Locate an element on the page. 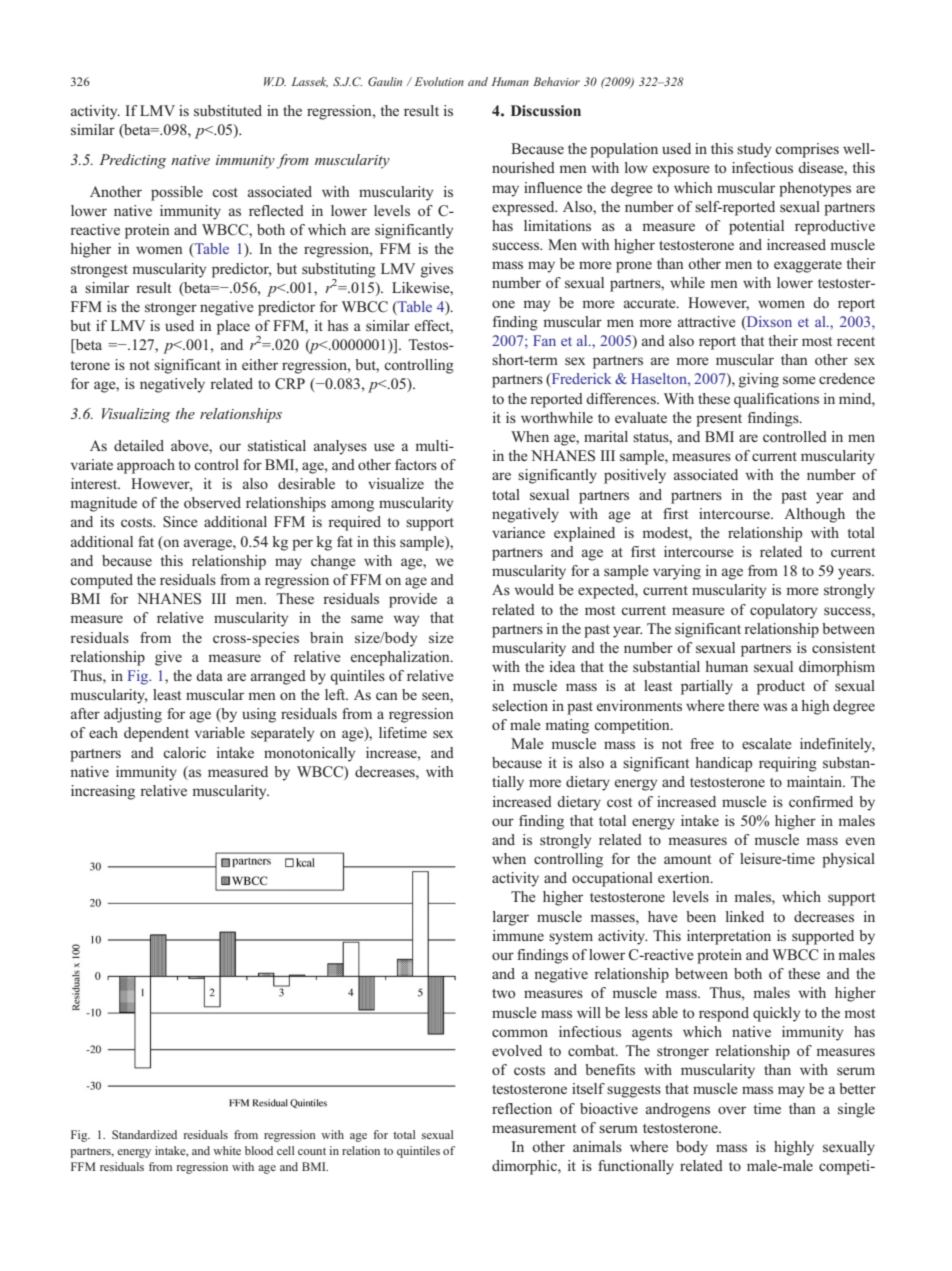  substituted is located at coordinates (228, 110).
